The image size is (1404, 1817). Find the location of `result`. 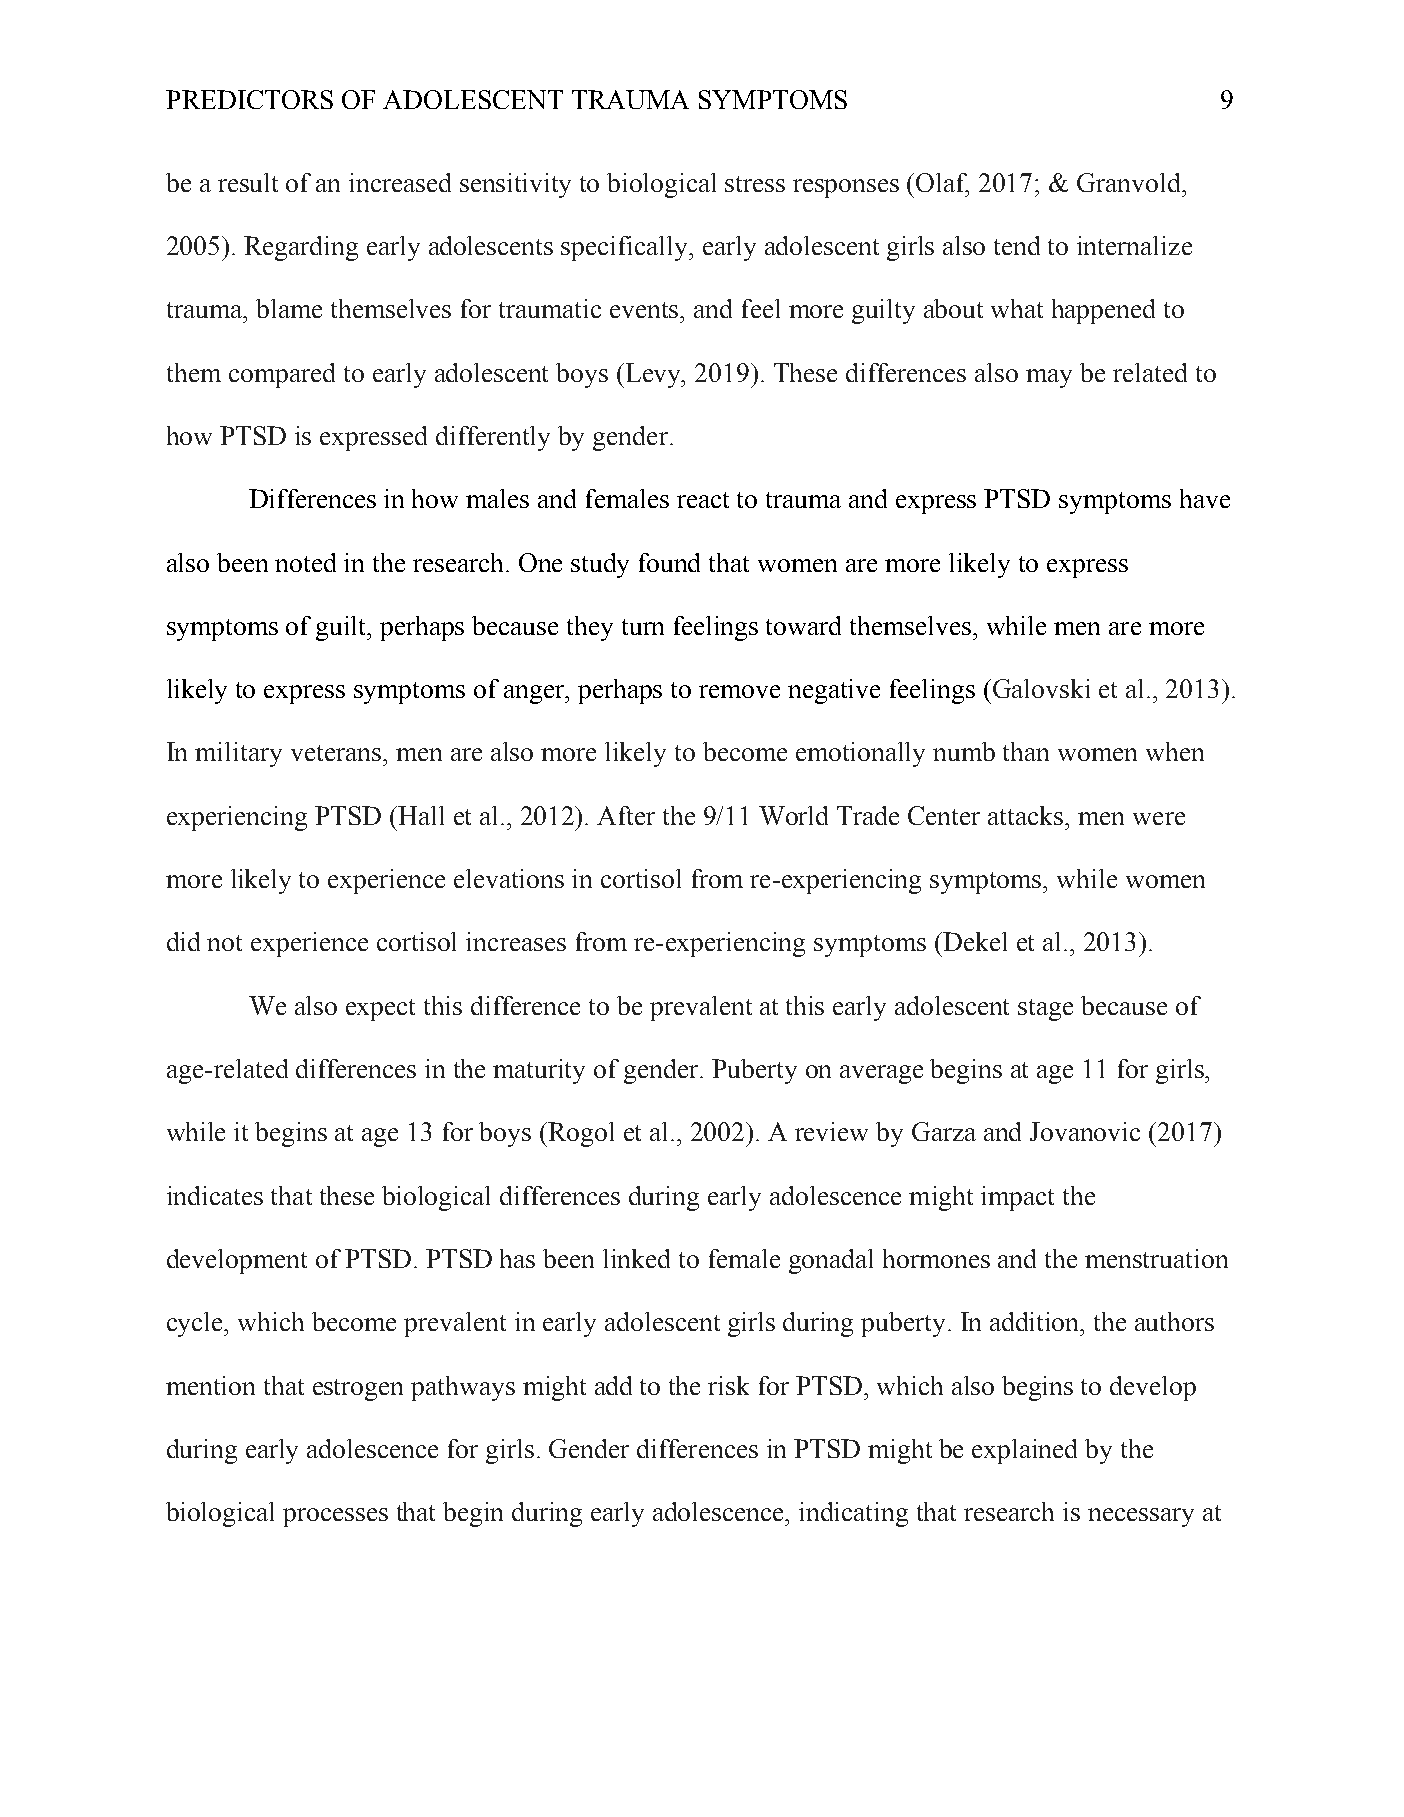

result is located at coordinates (248, 182).
